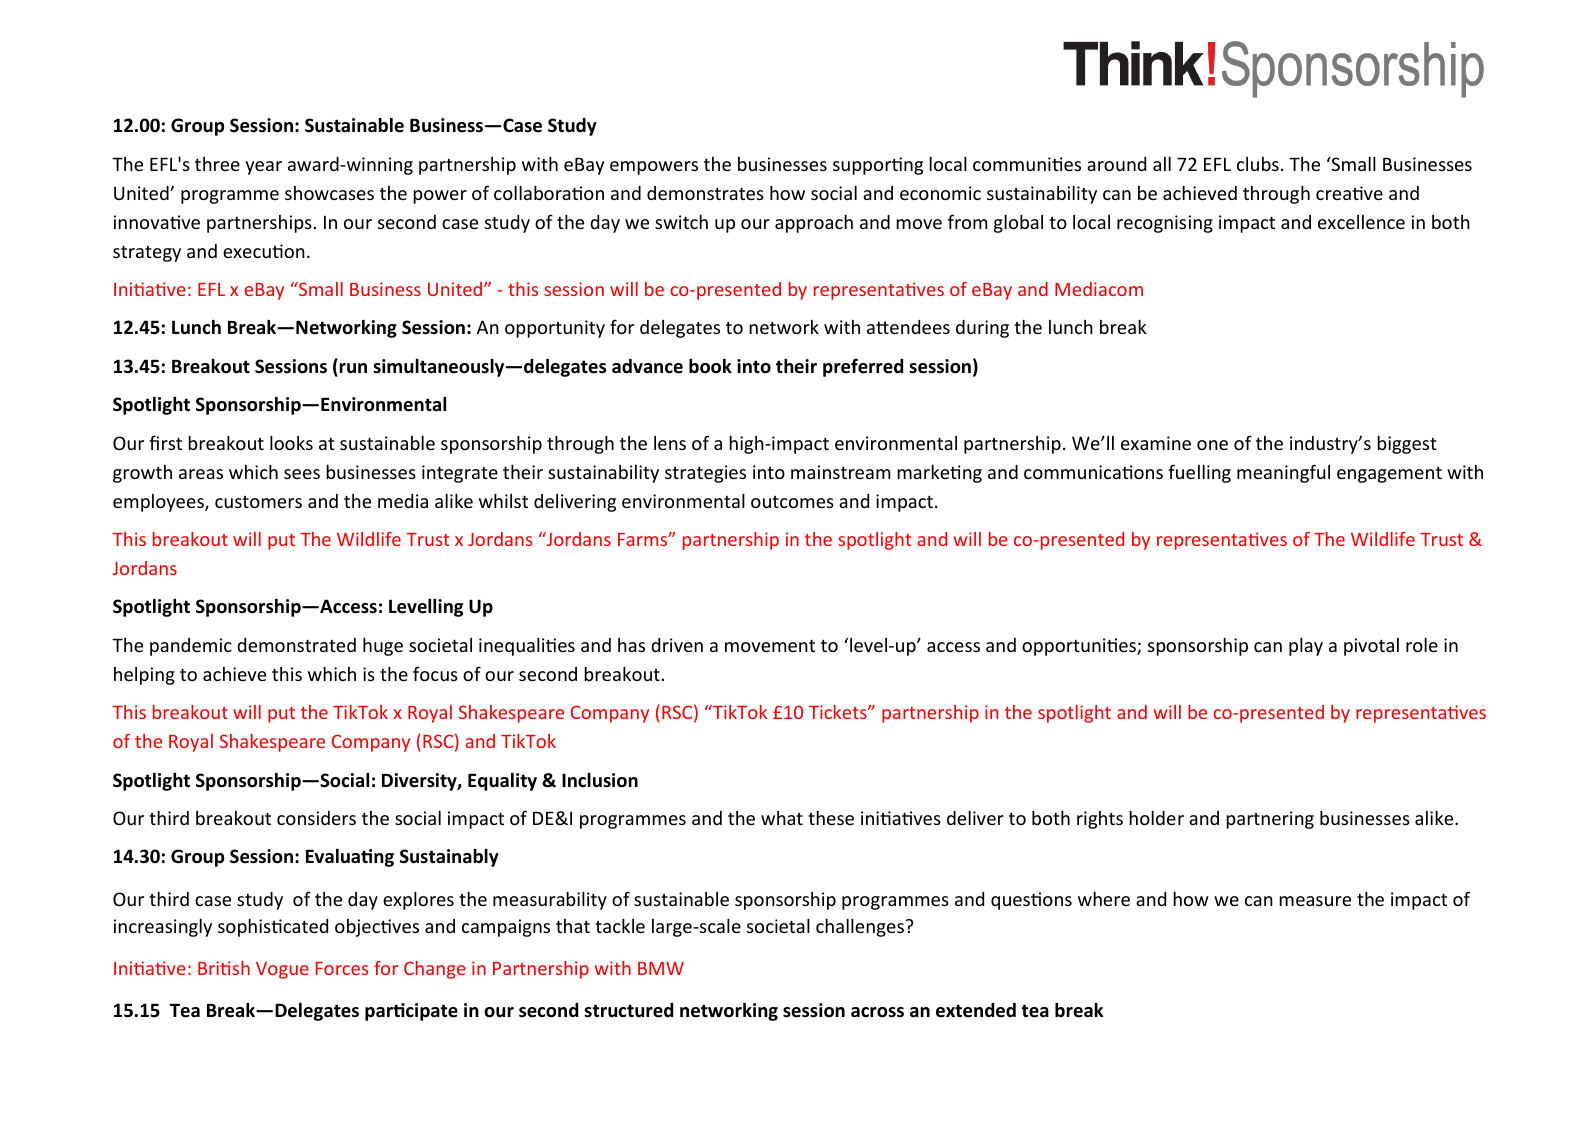  What do you see at coordinates (677, 645) in the image?
I see `driven` at bounding box center [677, 645].
